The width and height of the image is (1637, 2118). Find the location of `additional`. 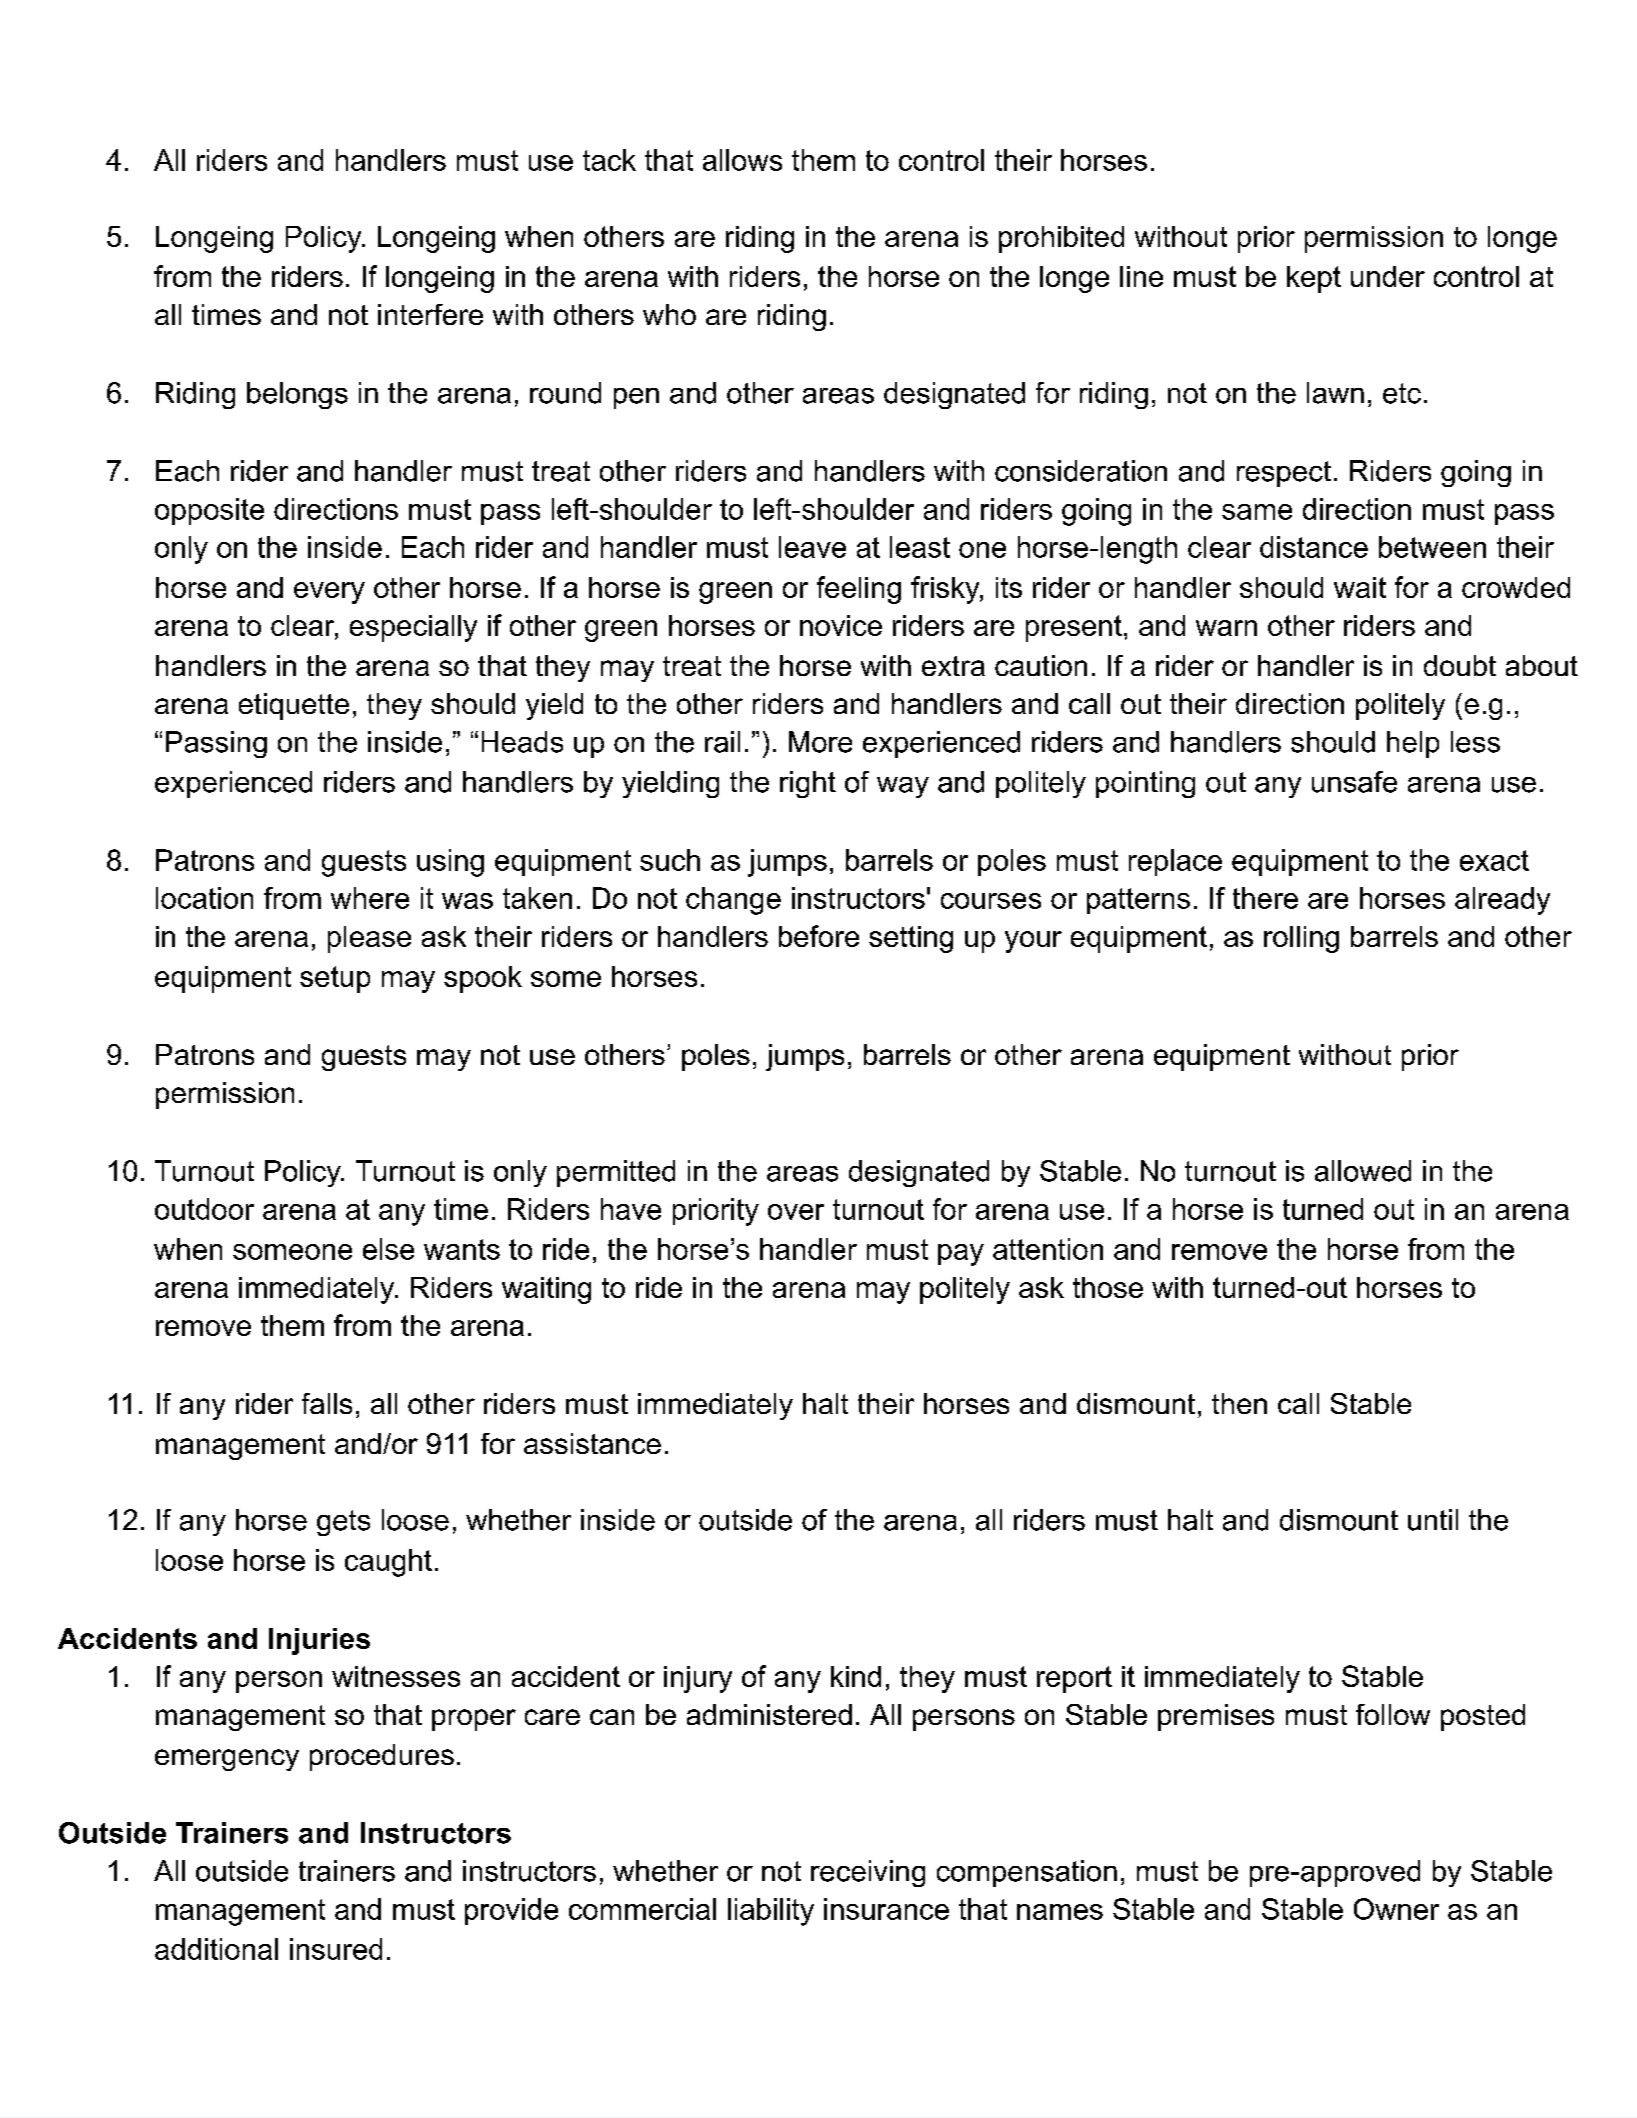

additional is located at coordinates (216, 1949).
